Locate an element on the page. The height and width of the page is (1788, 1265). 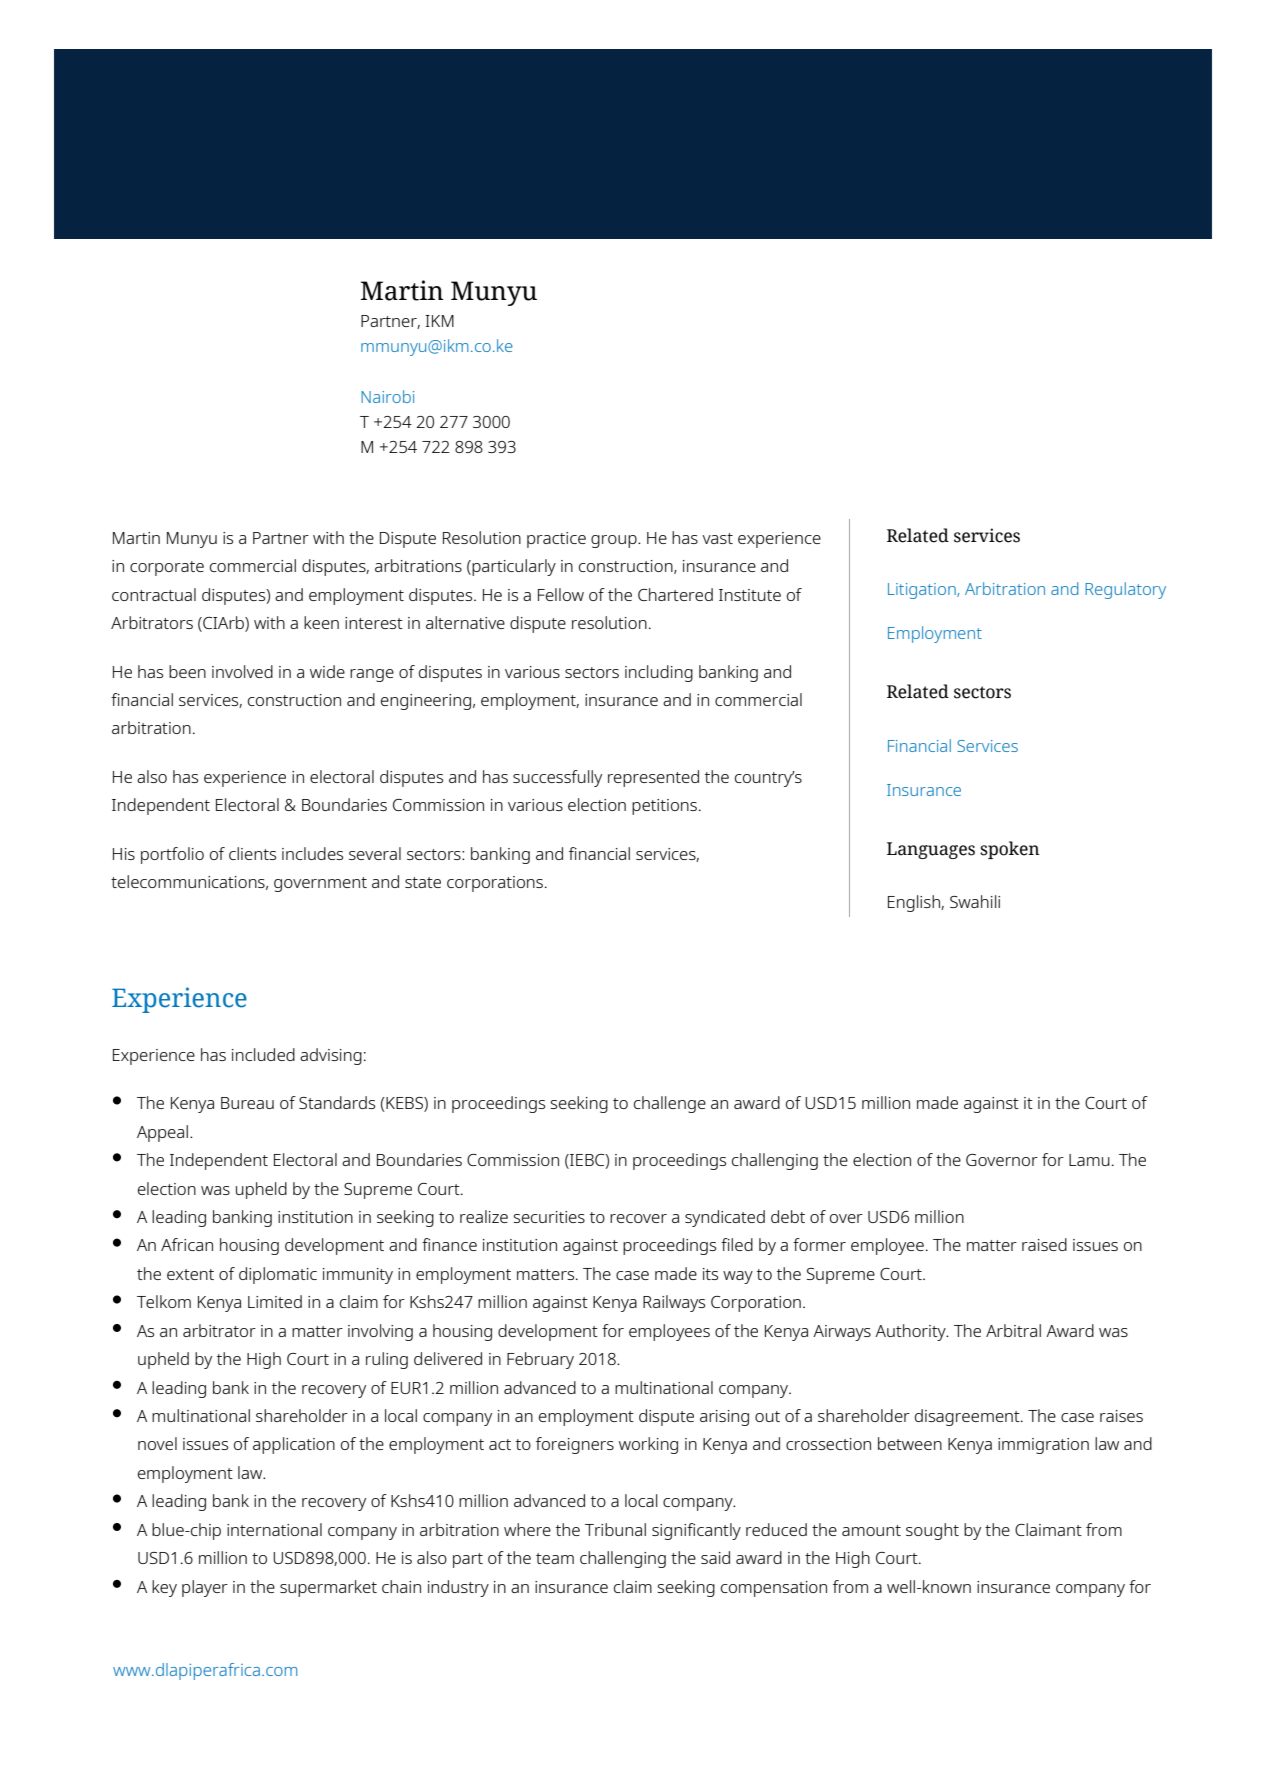
sought is located at coordinates (932, 1531).
